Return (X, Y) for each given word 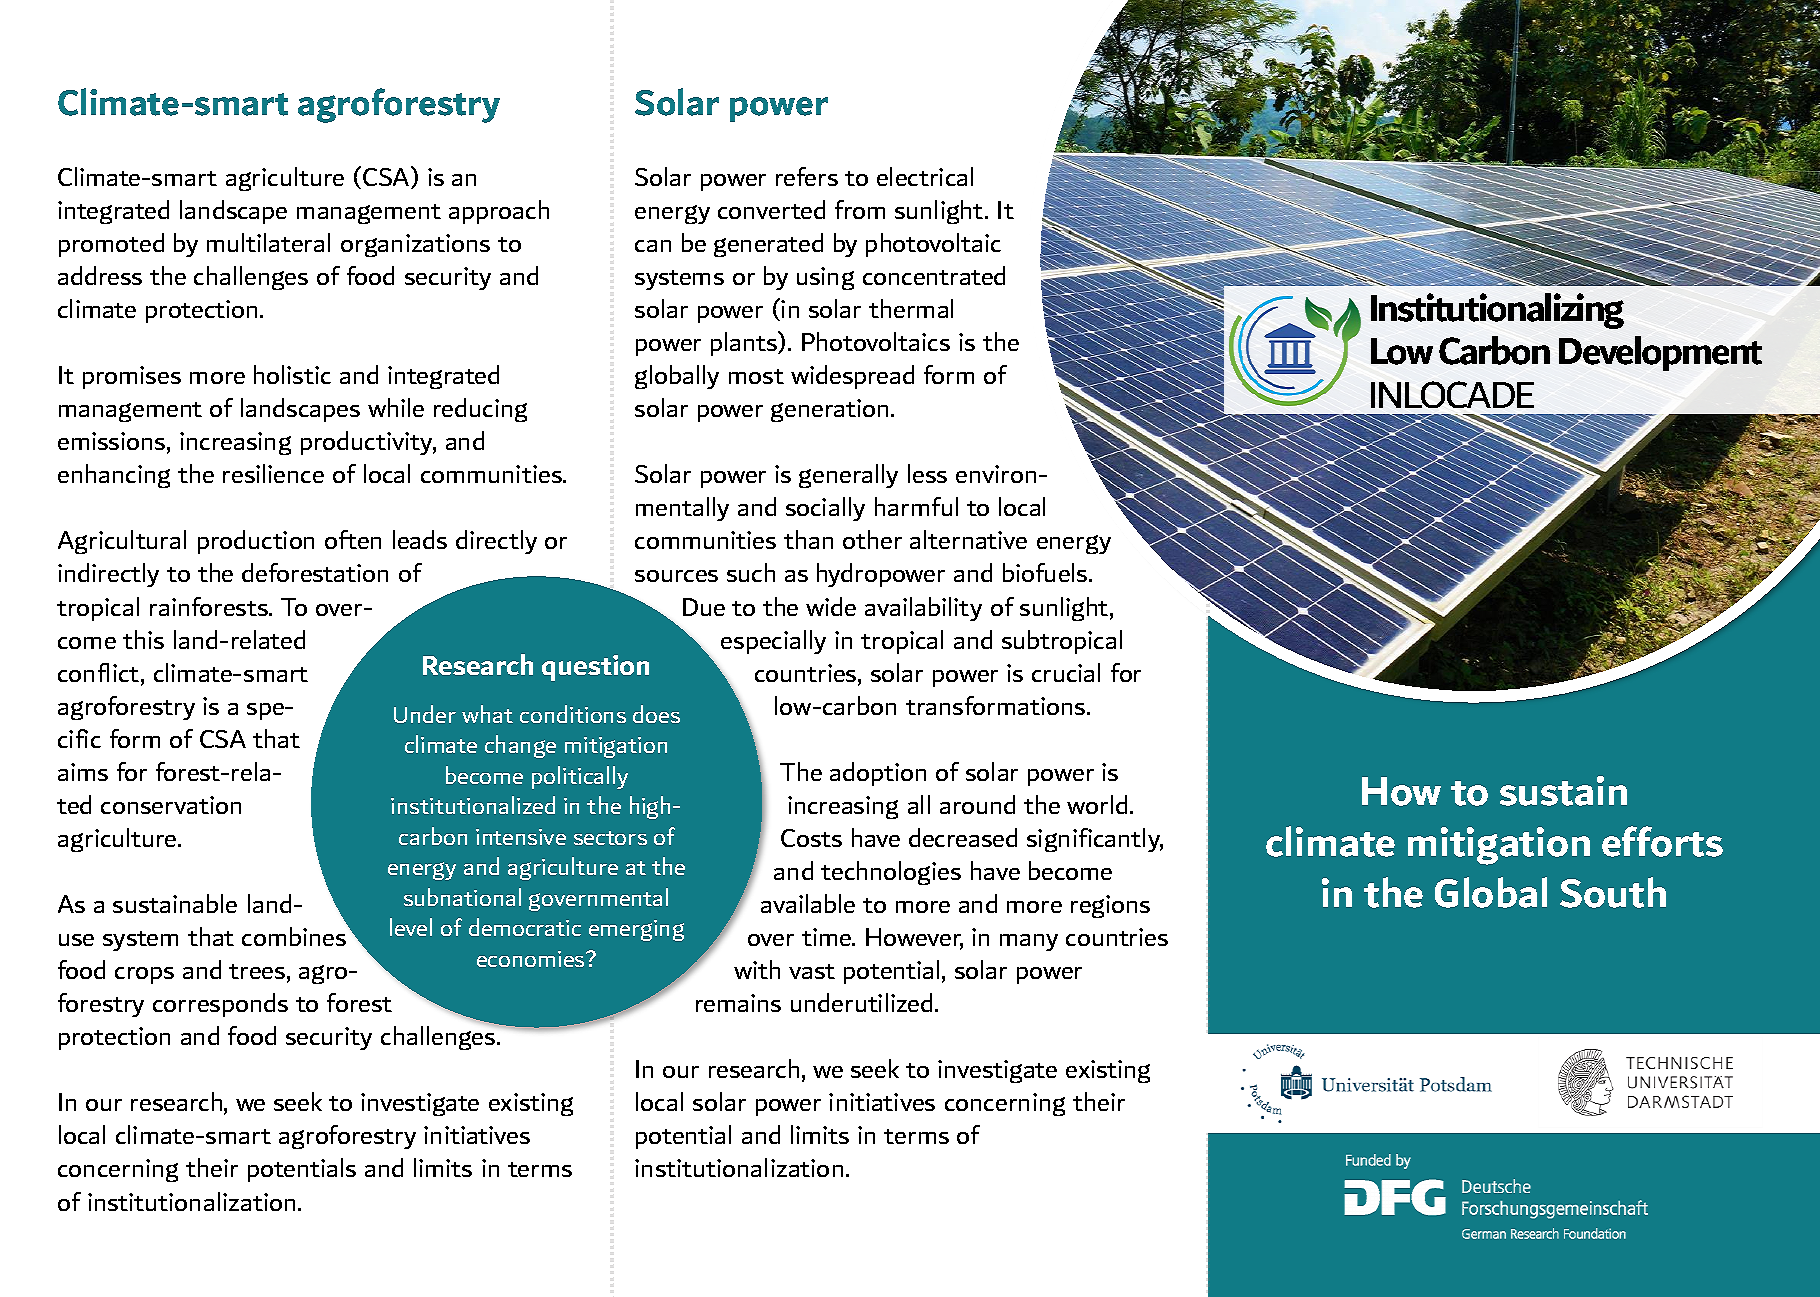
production (256, 542)
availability (923, 609)
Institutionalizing (1497, 311)
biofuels (1046, 572)
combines (294, 936)
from (860, 209)
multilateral (268, 242)
